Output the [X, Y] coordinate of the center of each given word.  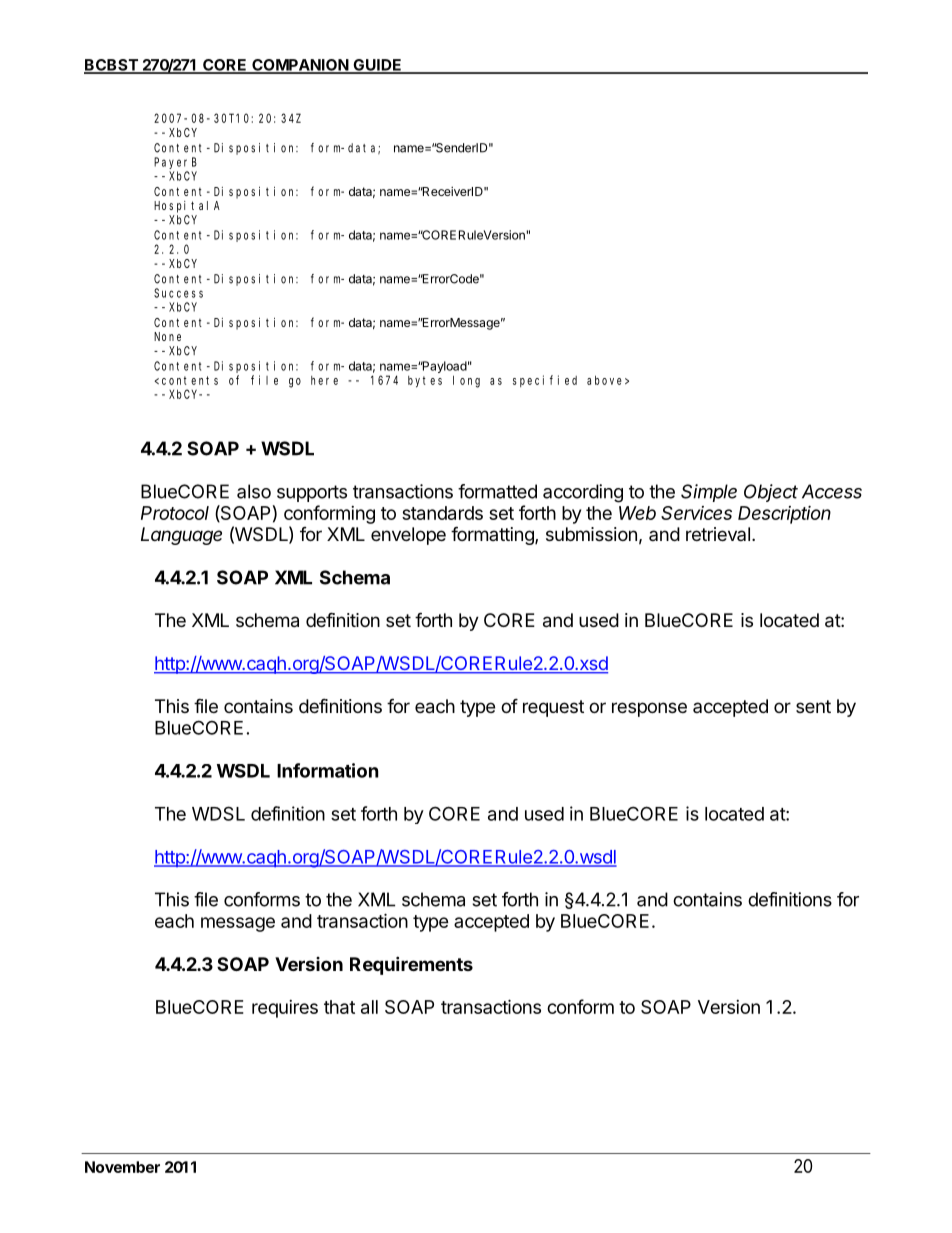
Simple [709, 493]
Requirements [411, 965]
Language [181, 536]
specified [545, 381]
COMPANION [300, 66]
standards [442, 513]
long [466, 381]
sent [813, 706]
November [122, 1167]
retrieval [718, 534]
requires [285, 1009]
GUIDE [377, 66]
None [167, 336]
